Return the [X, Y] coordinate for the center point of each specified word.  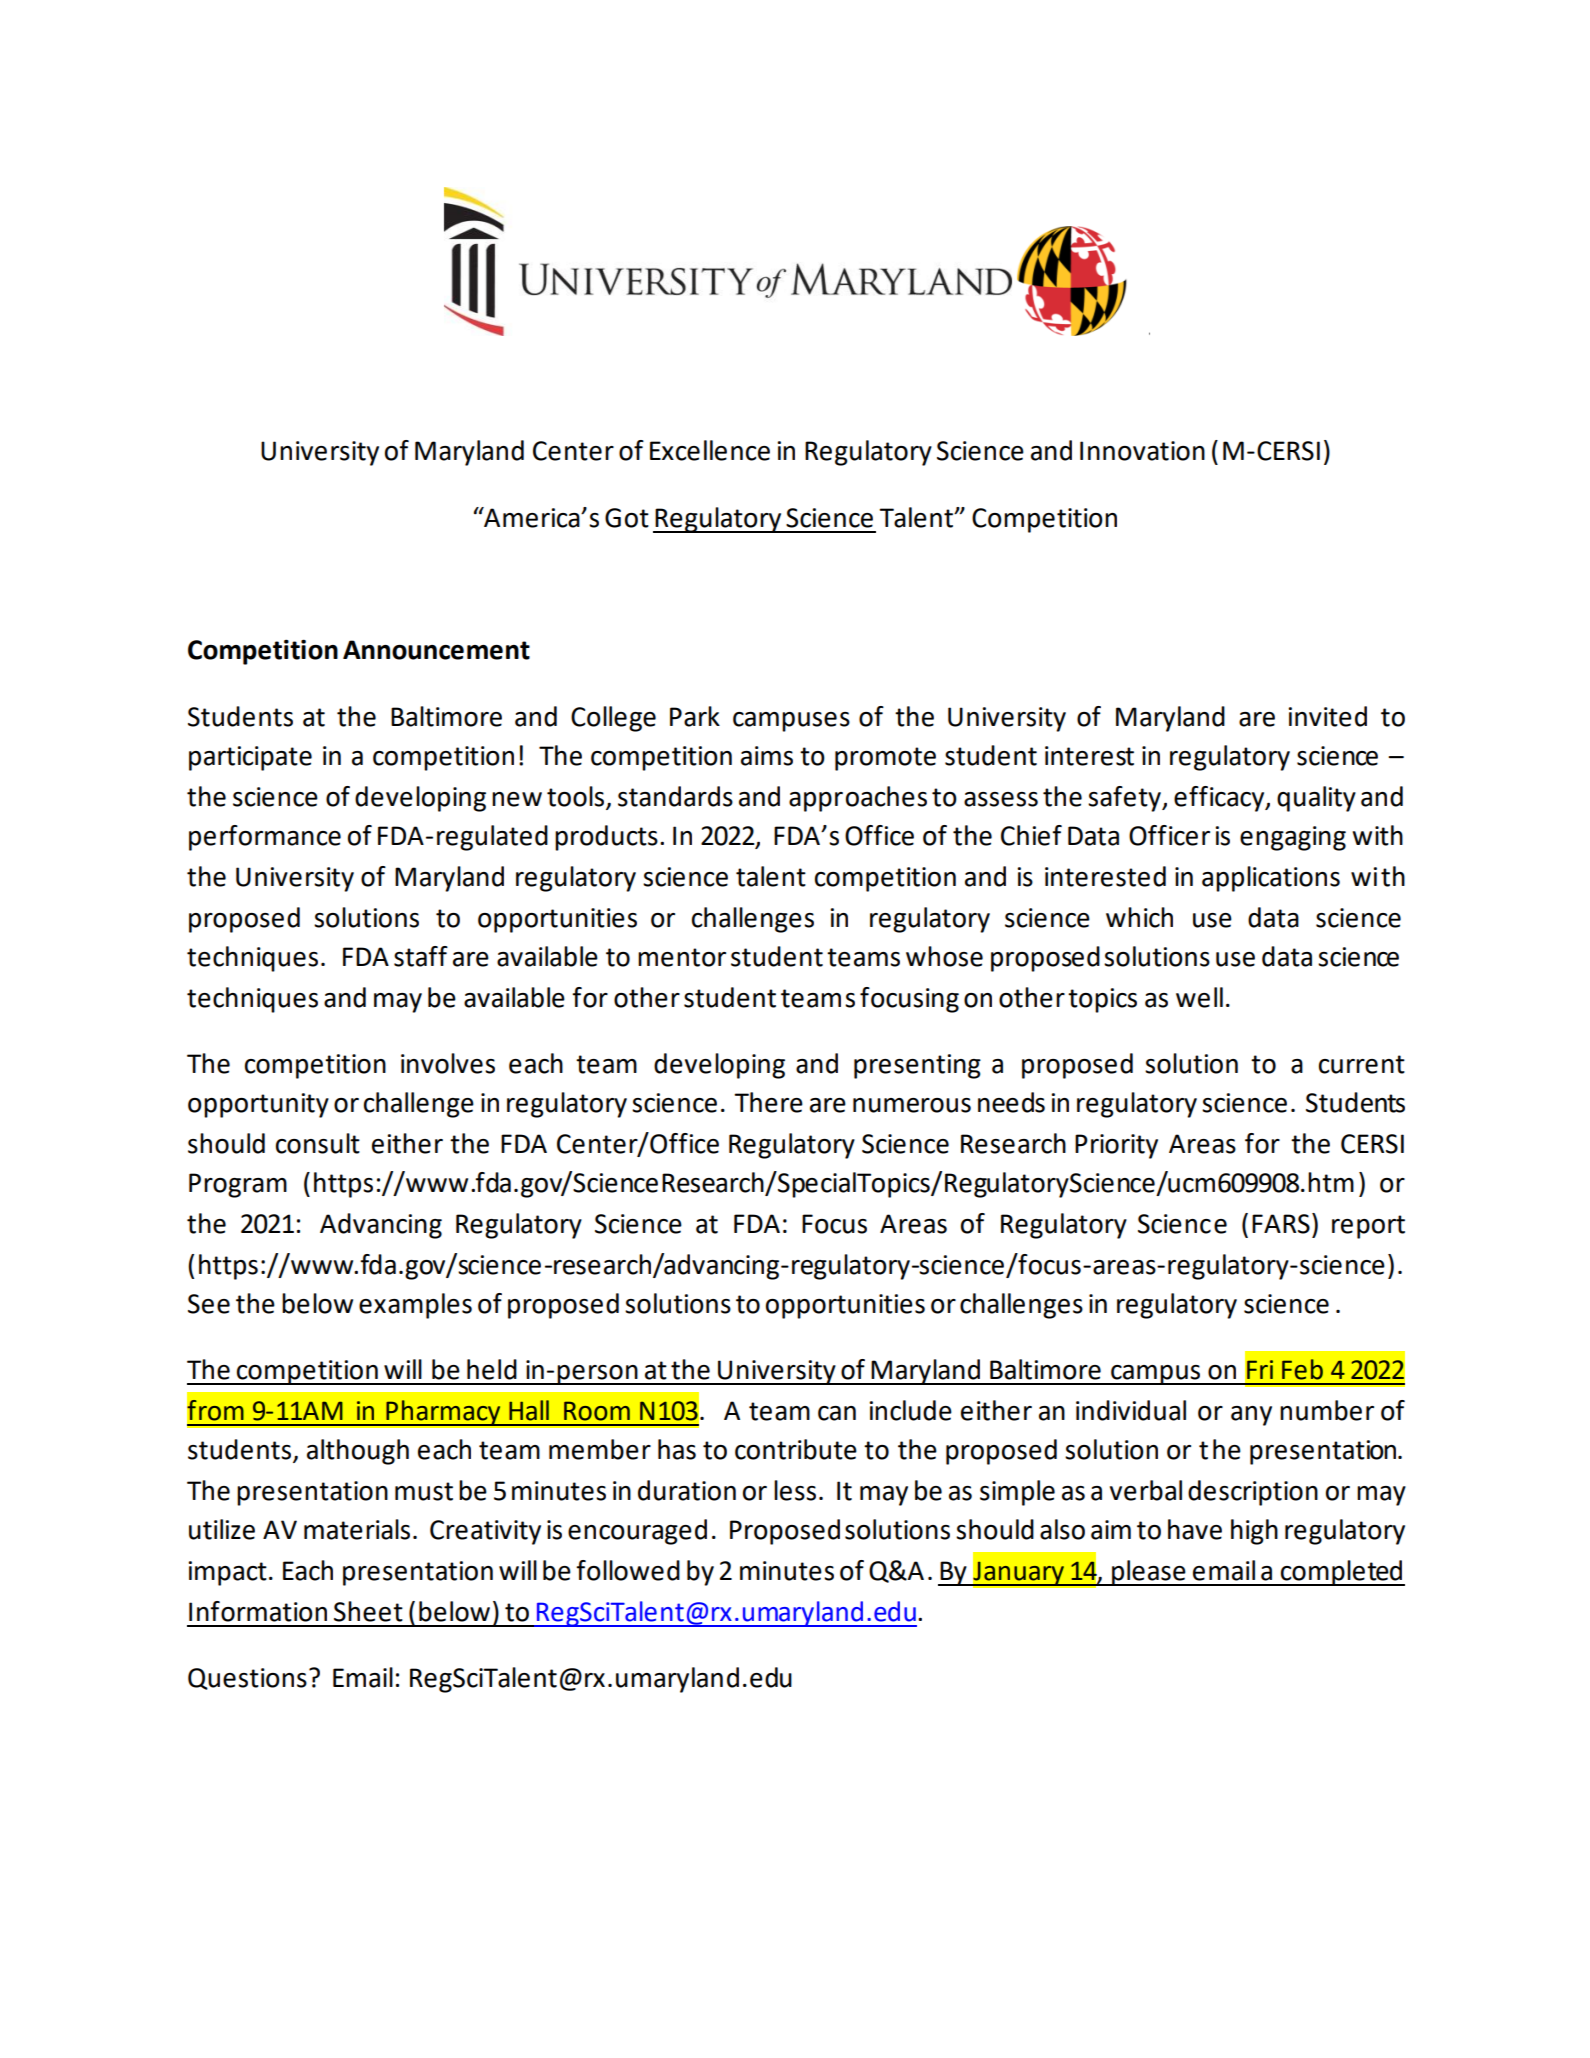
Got [627, 518]
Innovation [1142, 451]
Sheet [368, 1611]
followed [628, 1570]
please [1149, 1573]
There [768, 1102]
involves [448, 1063]
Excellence [710, 450]
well [1199, 997]
